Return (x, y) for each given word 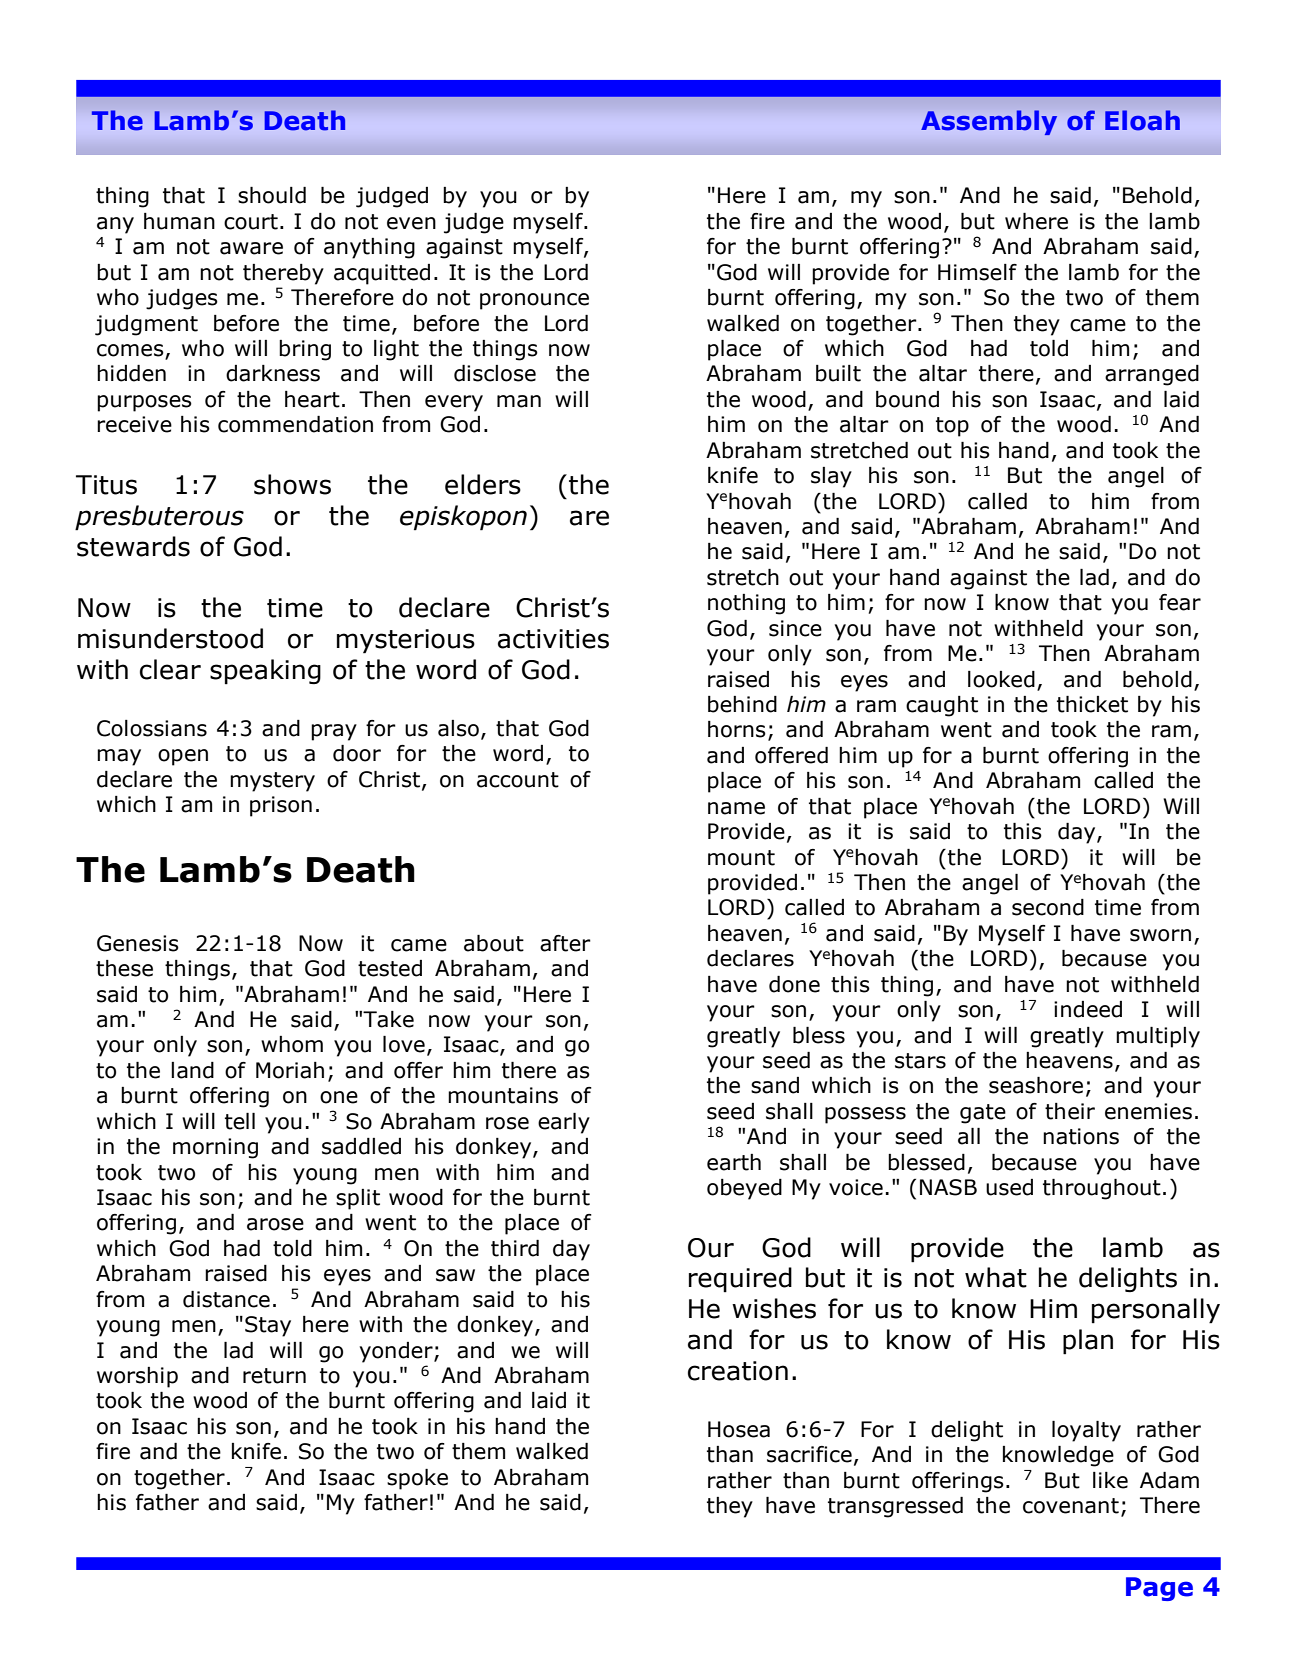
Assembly (989, 122)
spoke (417, 1479)
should (272, 195)
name (736, 808)
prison (281, 806)
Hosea (739, 1429)
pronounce (534, 301)
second (1048, 907)
